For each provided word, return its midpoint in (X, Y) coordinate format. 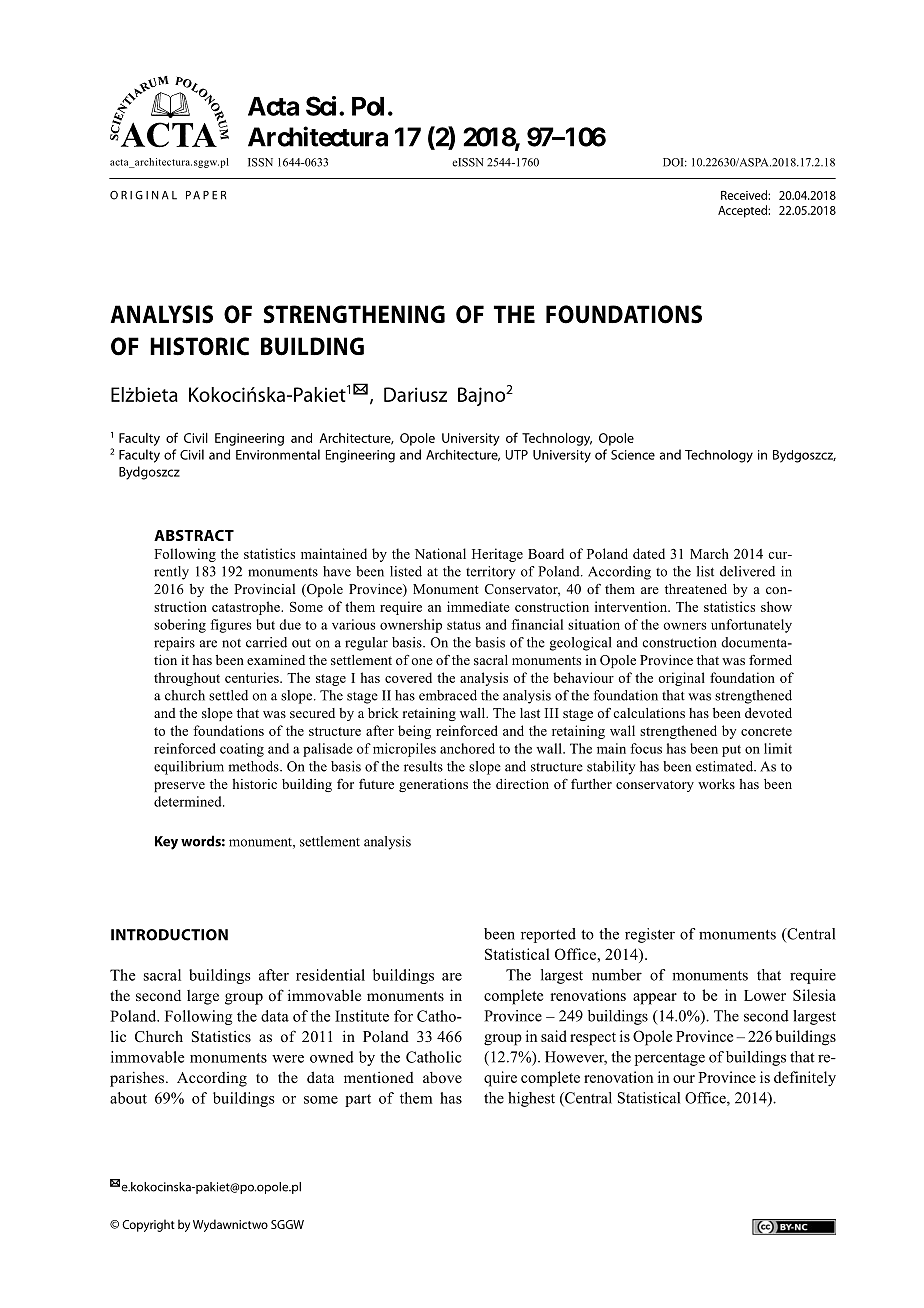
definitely (805, 1079)
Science (633, 455)
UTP (516, 455)
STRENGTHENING (354, 314)
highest (531, 1099)
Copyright (148, 1225)
